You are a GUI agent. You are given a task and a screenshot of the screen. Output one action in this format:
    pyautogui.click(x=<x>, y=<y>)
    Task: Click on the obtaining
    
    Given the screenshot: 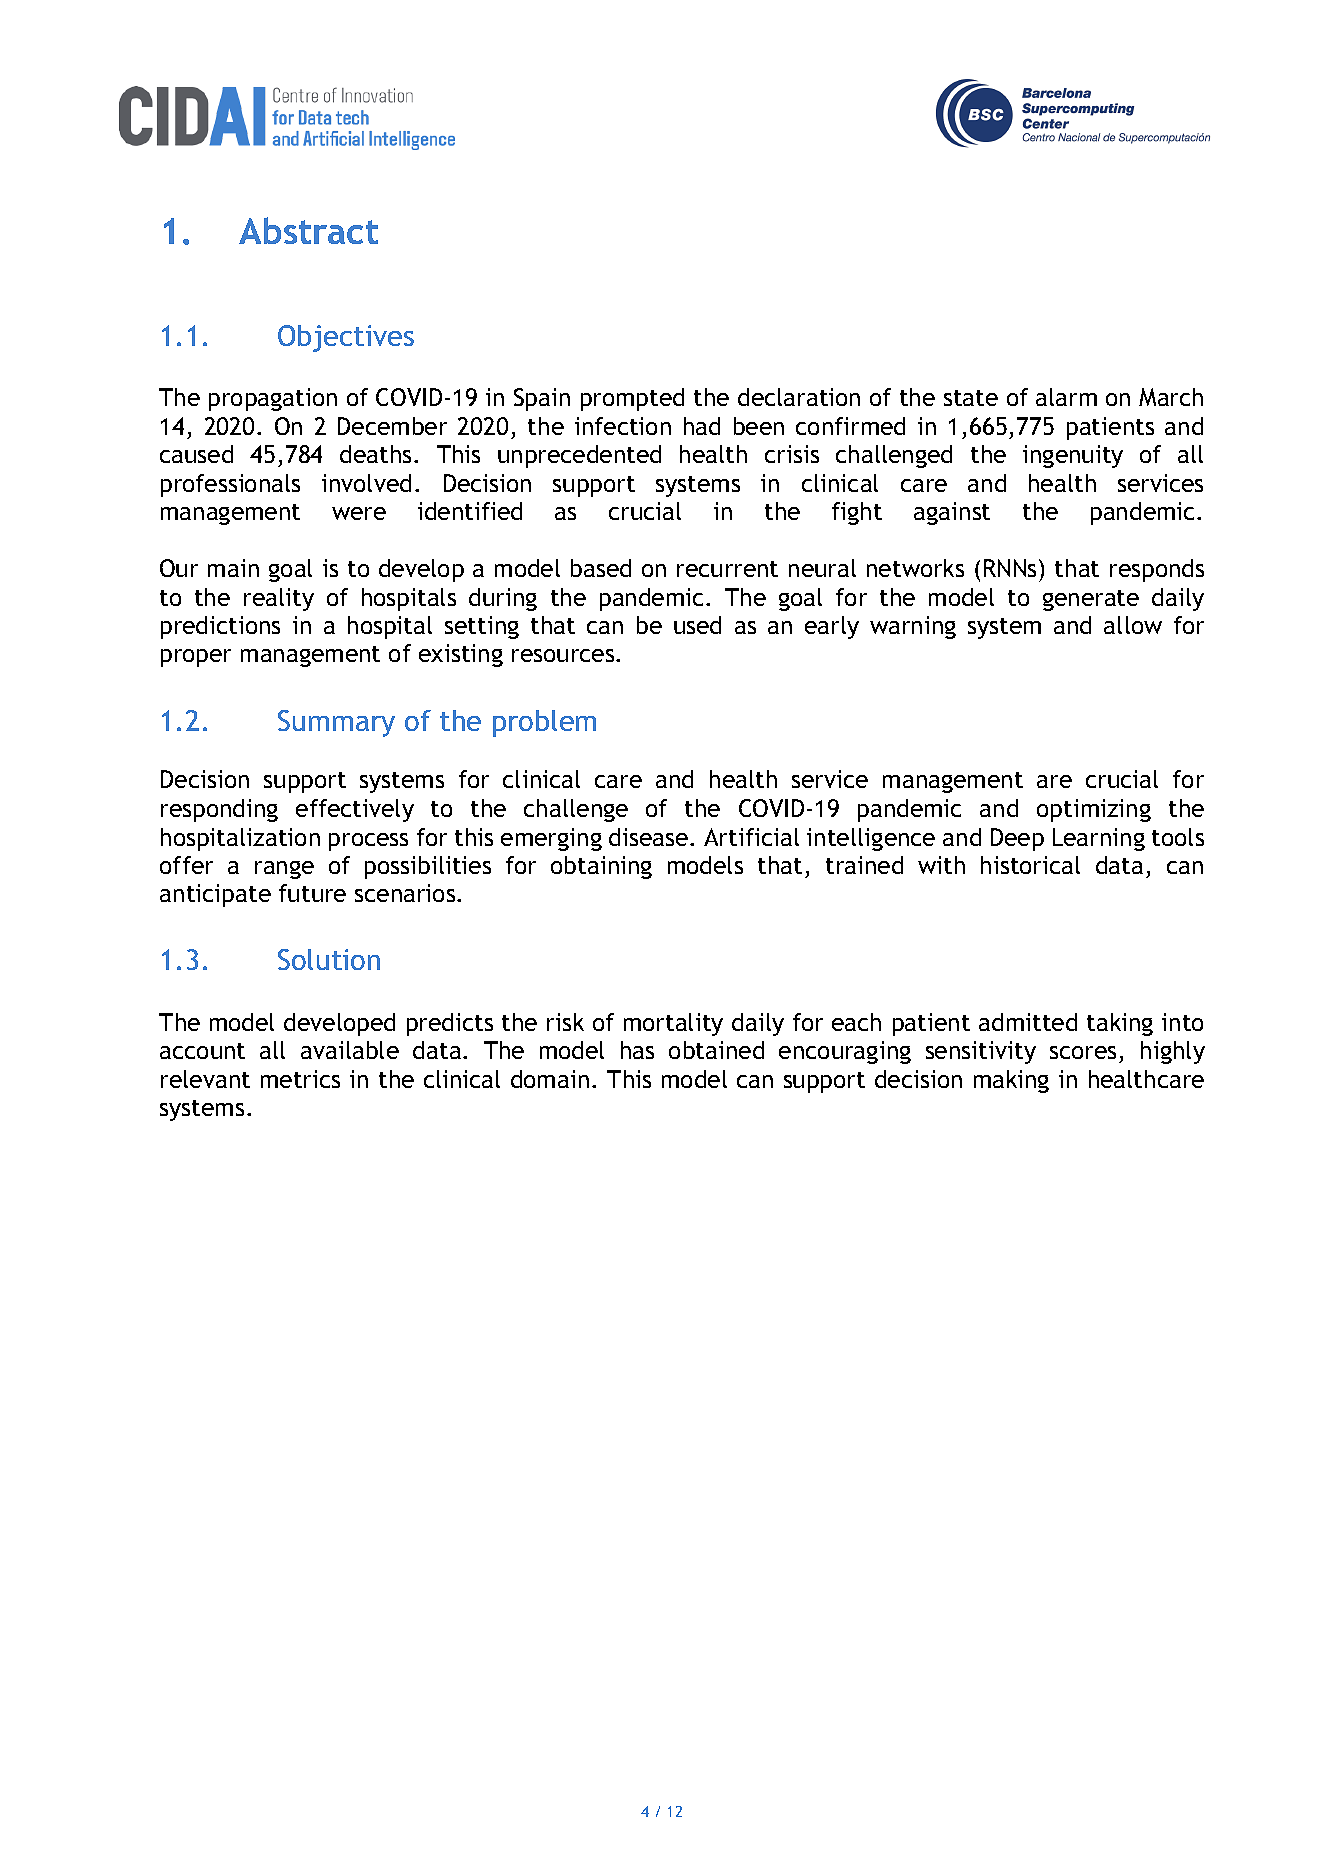 What is the action you would take?
    pyautogui.click(x=601, y=867)
